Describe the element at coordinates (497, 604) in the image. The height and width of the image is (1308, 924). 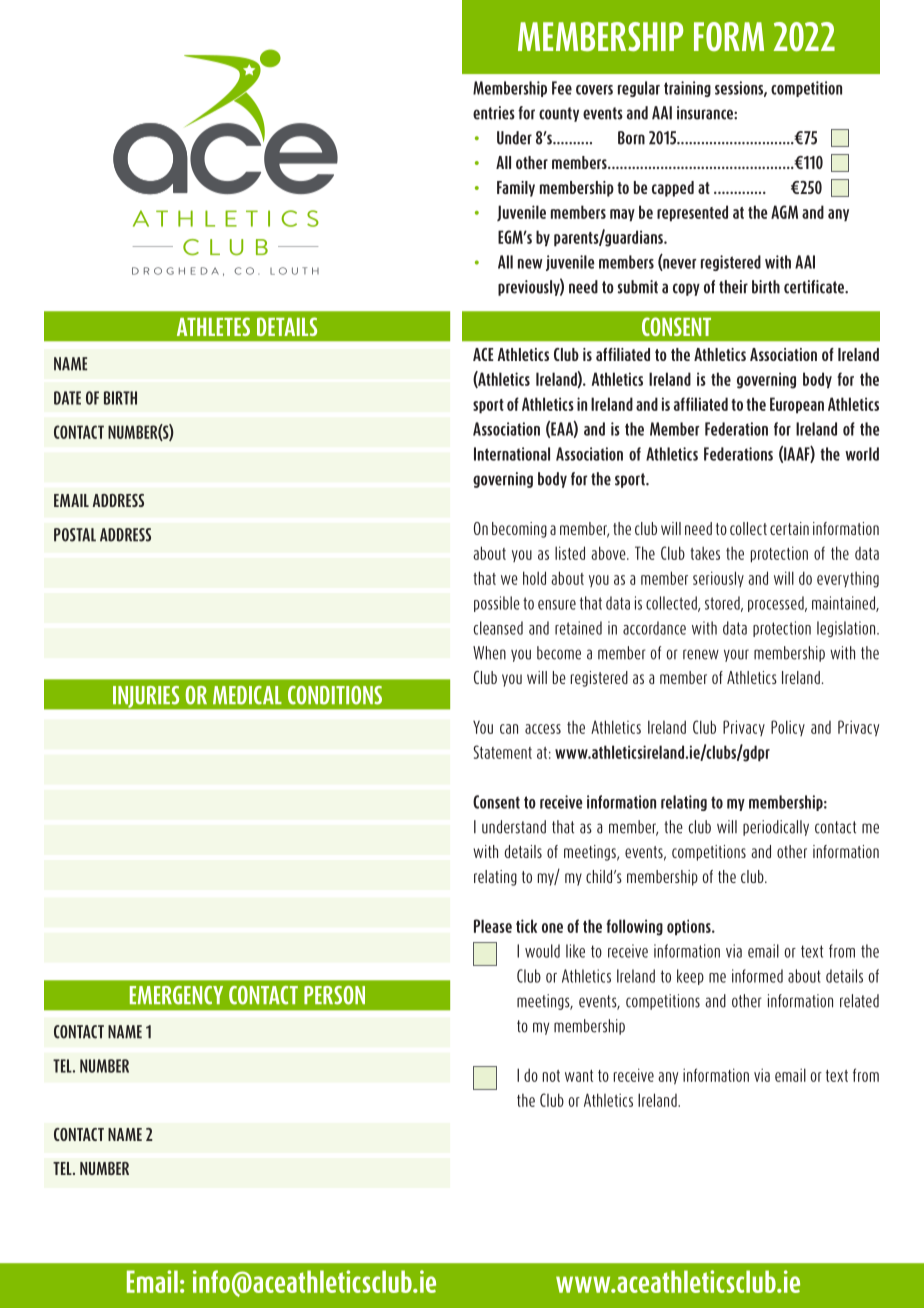
I see `possible` at that location.
